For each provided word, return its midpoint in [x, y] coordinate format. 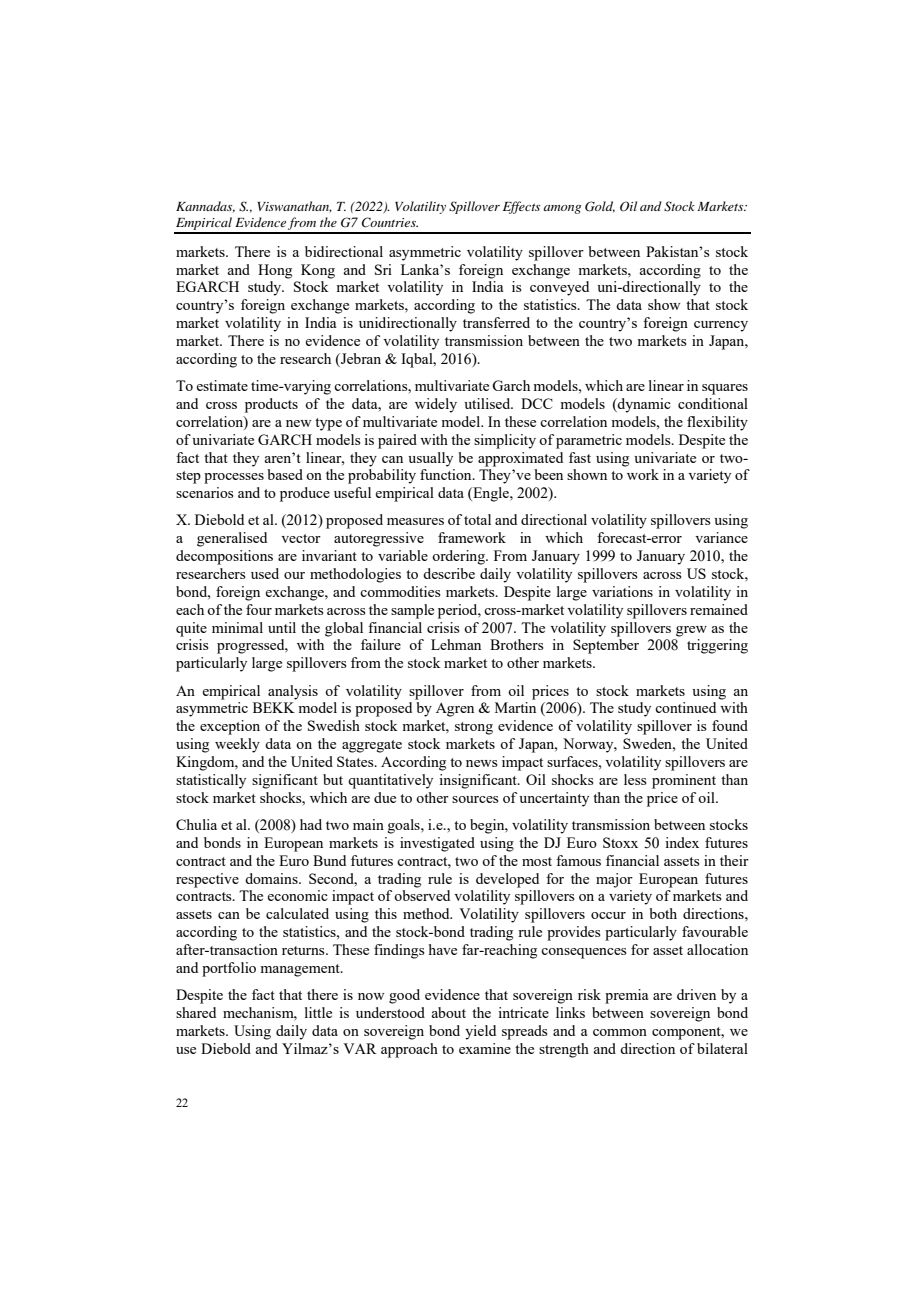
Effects [521, 207]
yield [480, 1032]
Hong [275, 271]
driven [696, 994]
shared [196, 1012]
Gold [600, 207]
